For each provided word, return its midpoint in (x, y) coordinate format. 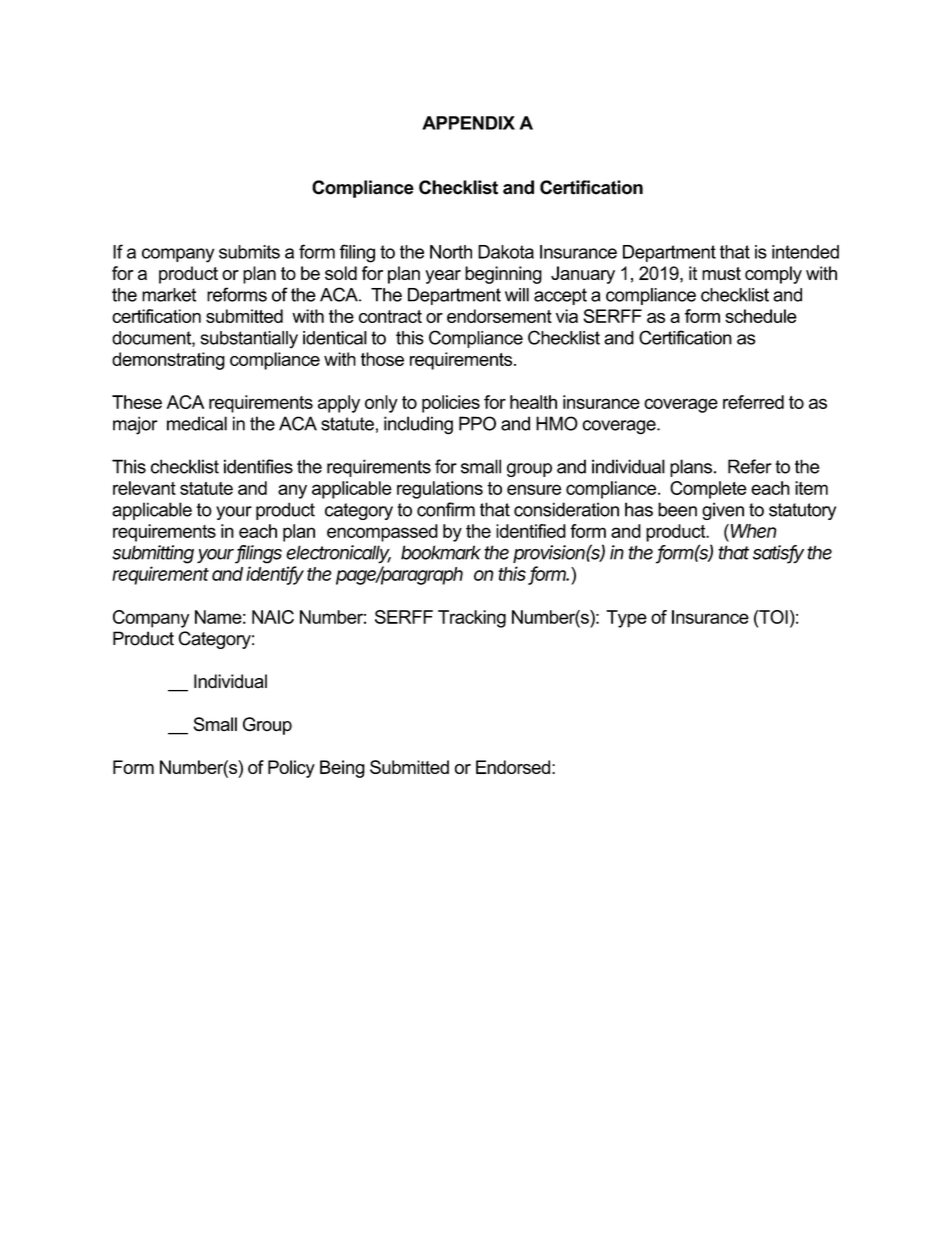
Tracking (472, 619)
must (721, 273)
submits (249, 252)
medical (197, 423)
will (517, 295)
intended (805, 252)
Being (342, 769)
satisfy (778, 554)
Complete (708, 490)
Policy (291, 769)
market (169, 295)
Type (626, 619)
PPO (477, 423)
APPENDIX (468, 123)
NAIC (273, 617)
